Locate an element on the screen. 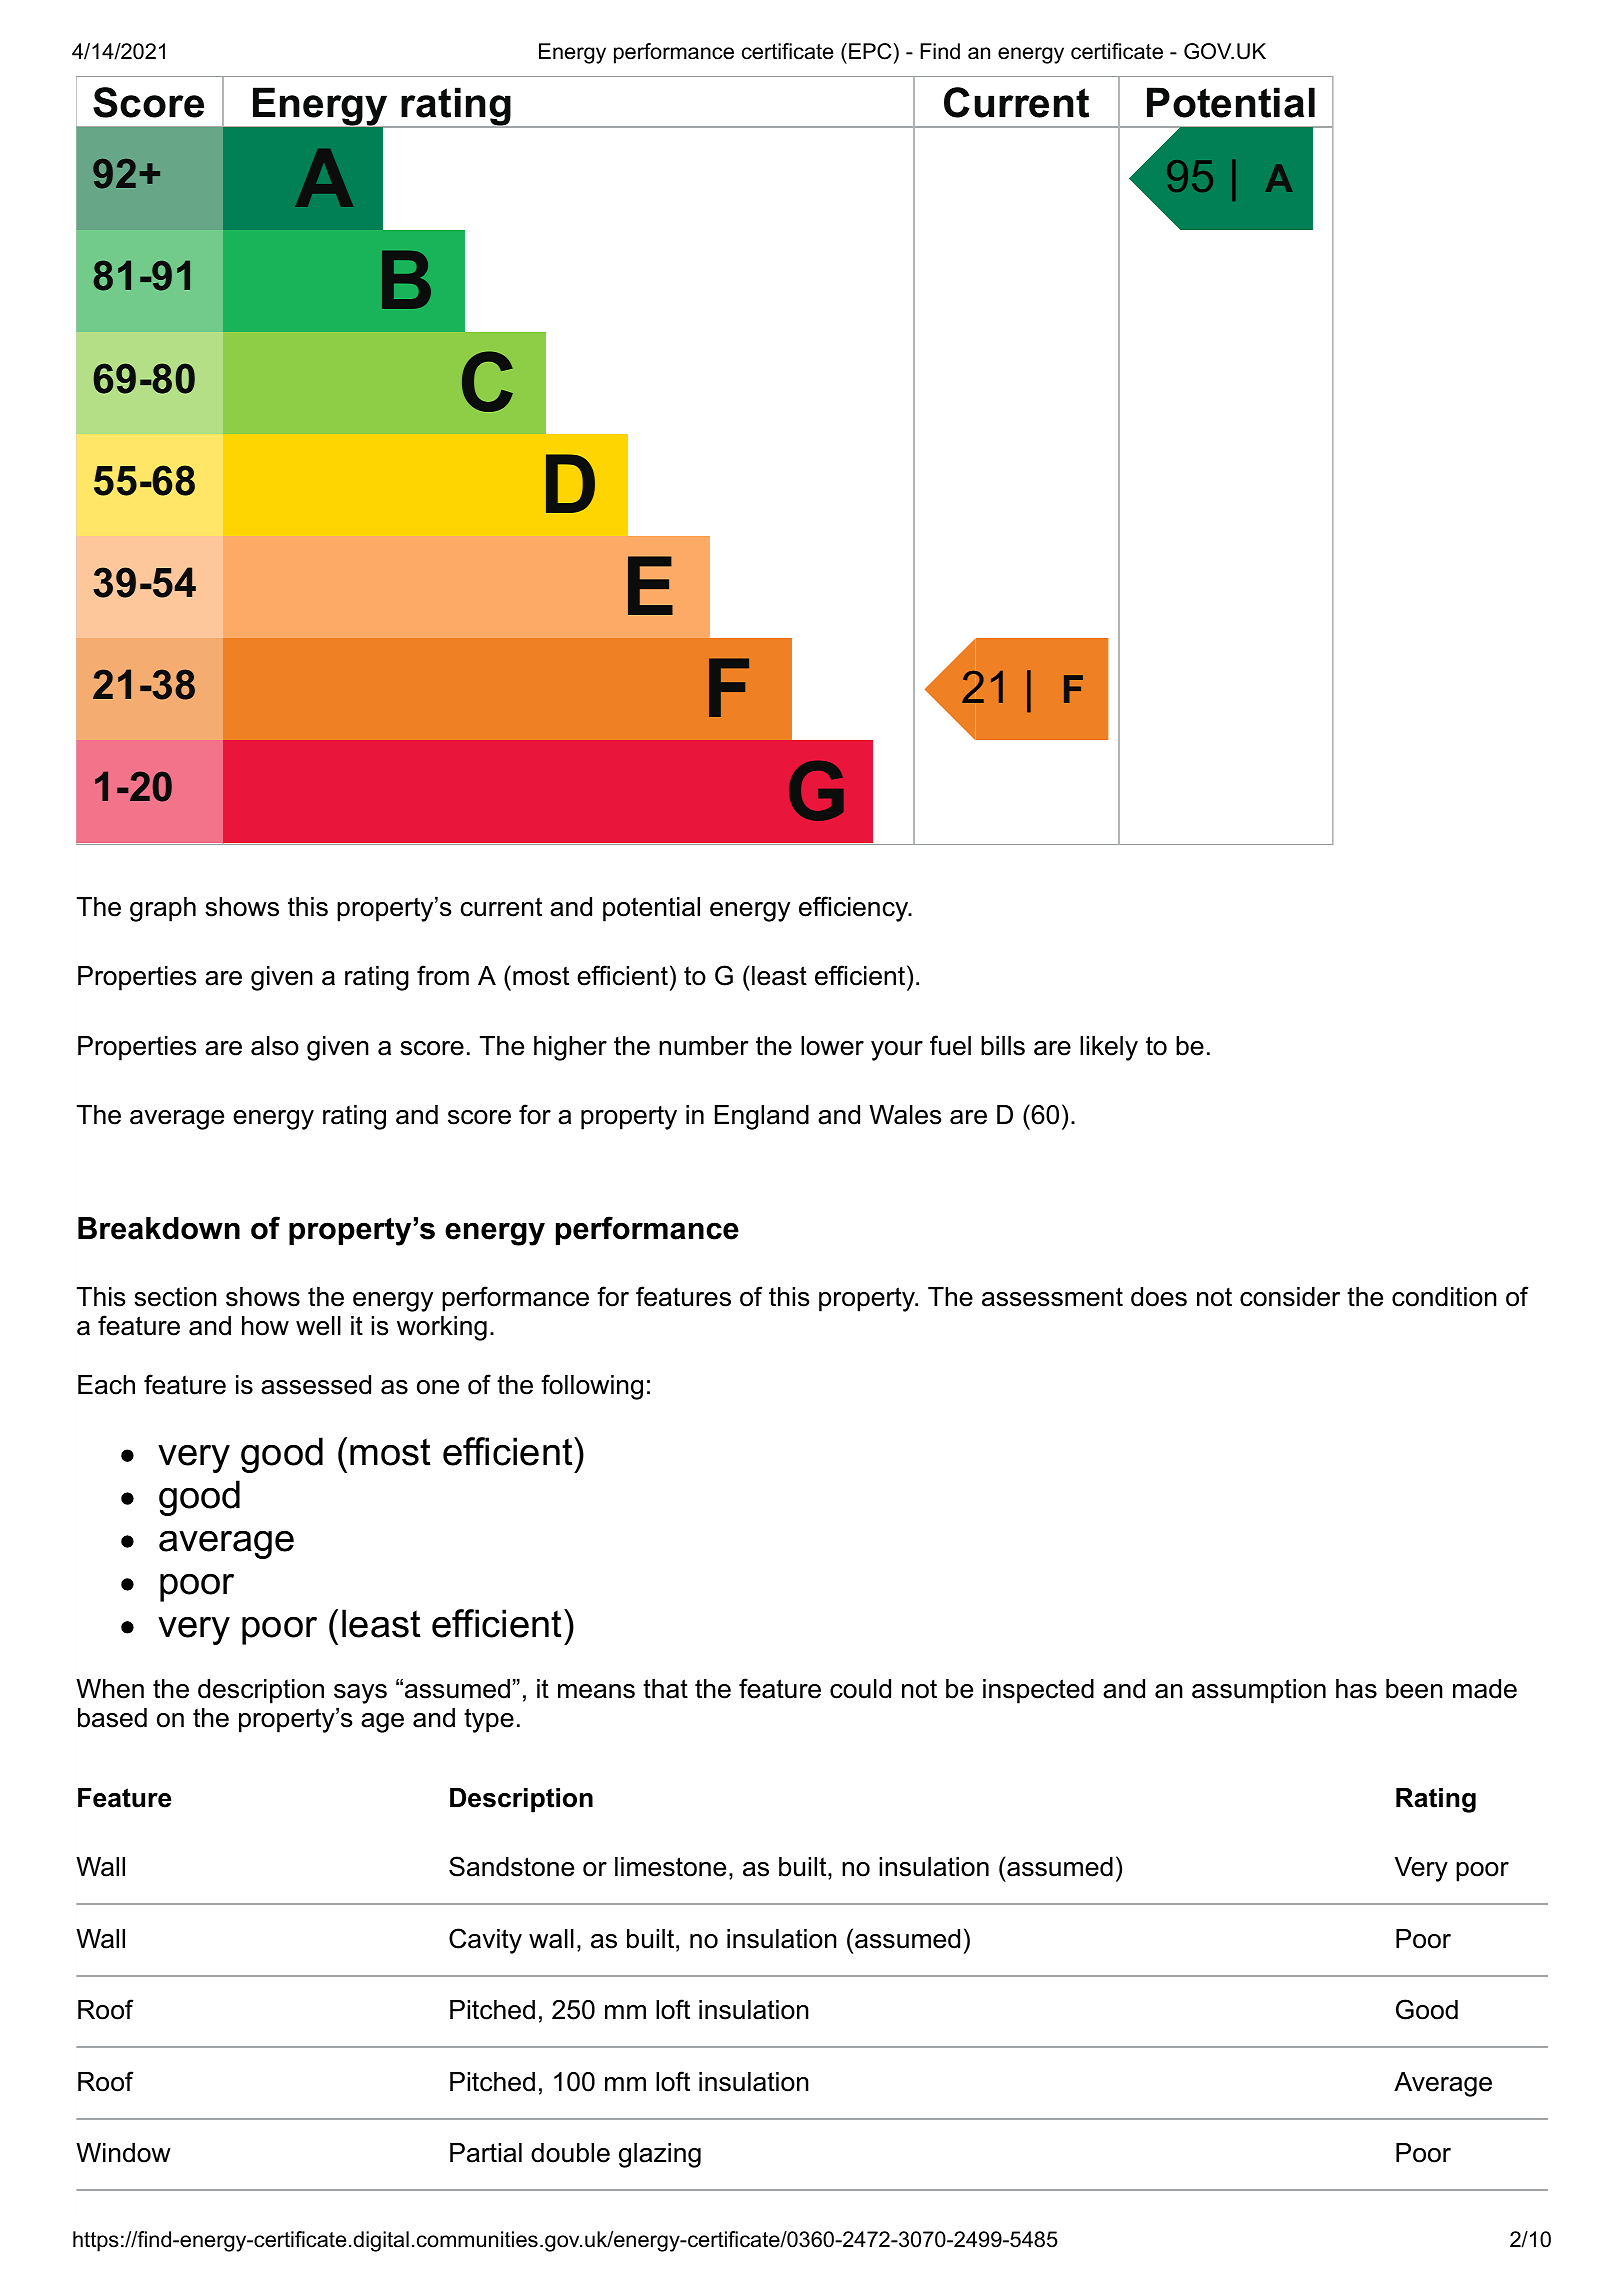  lower is located at coordinates (832, 1046).
